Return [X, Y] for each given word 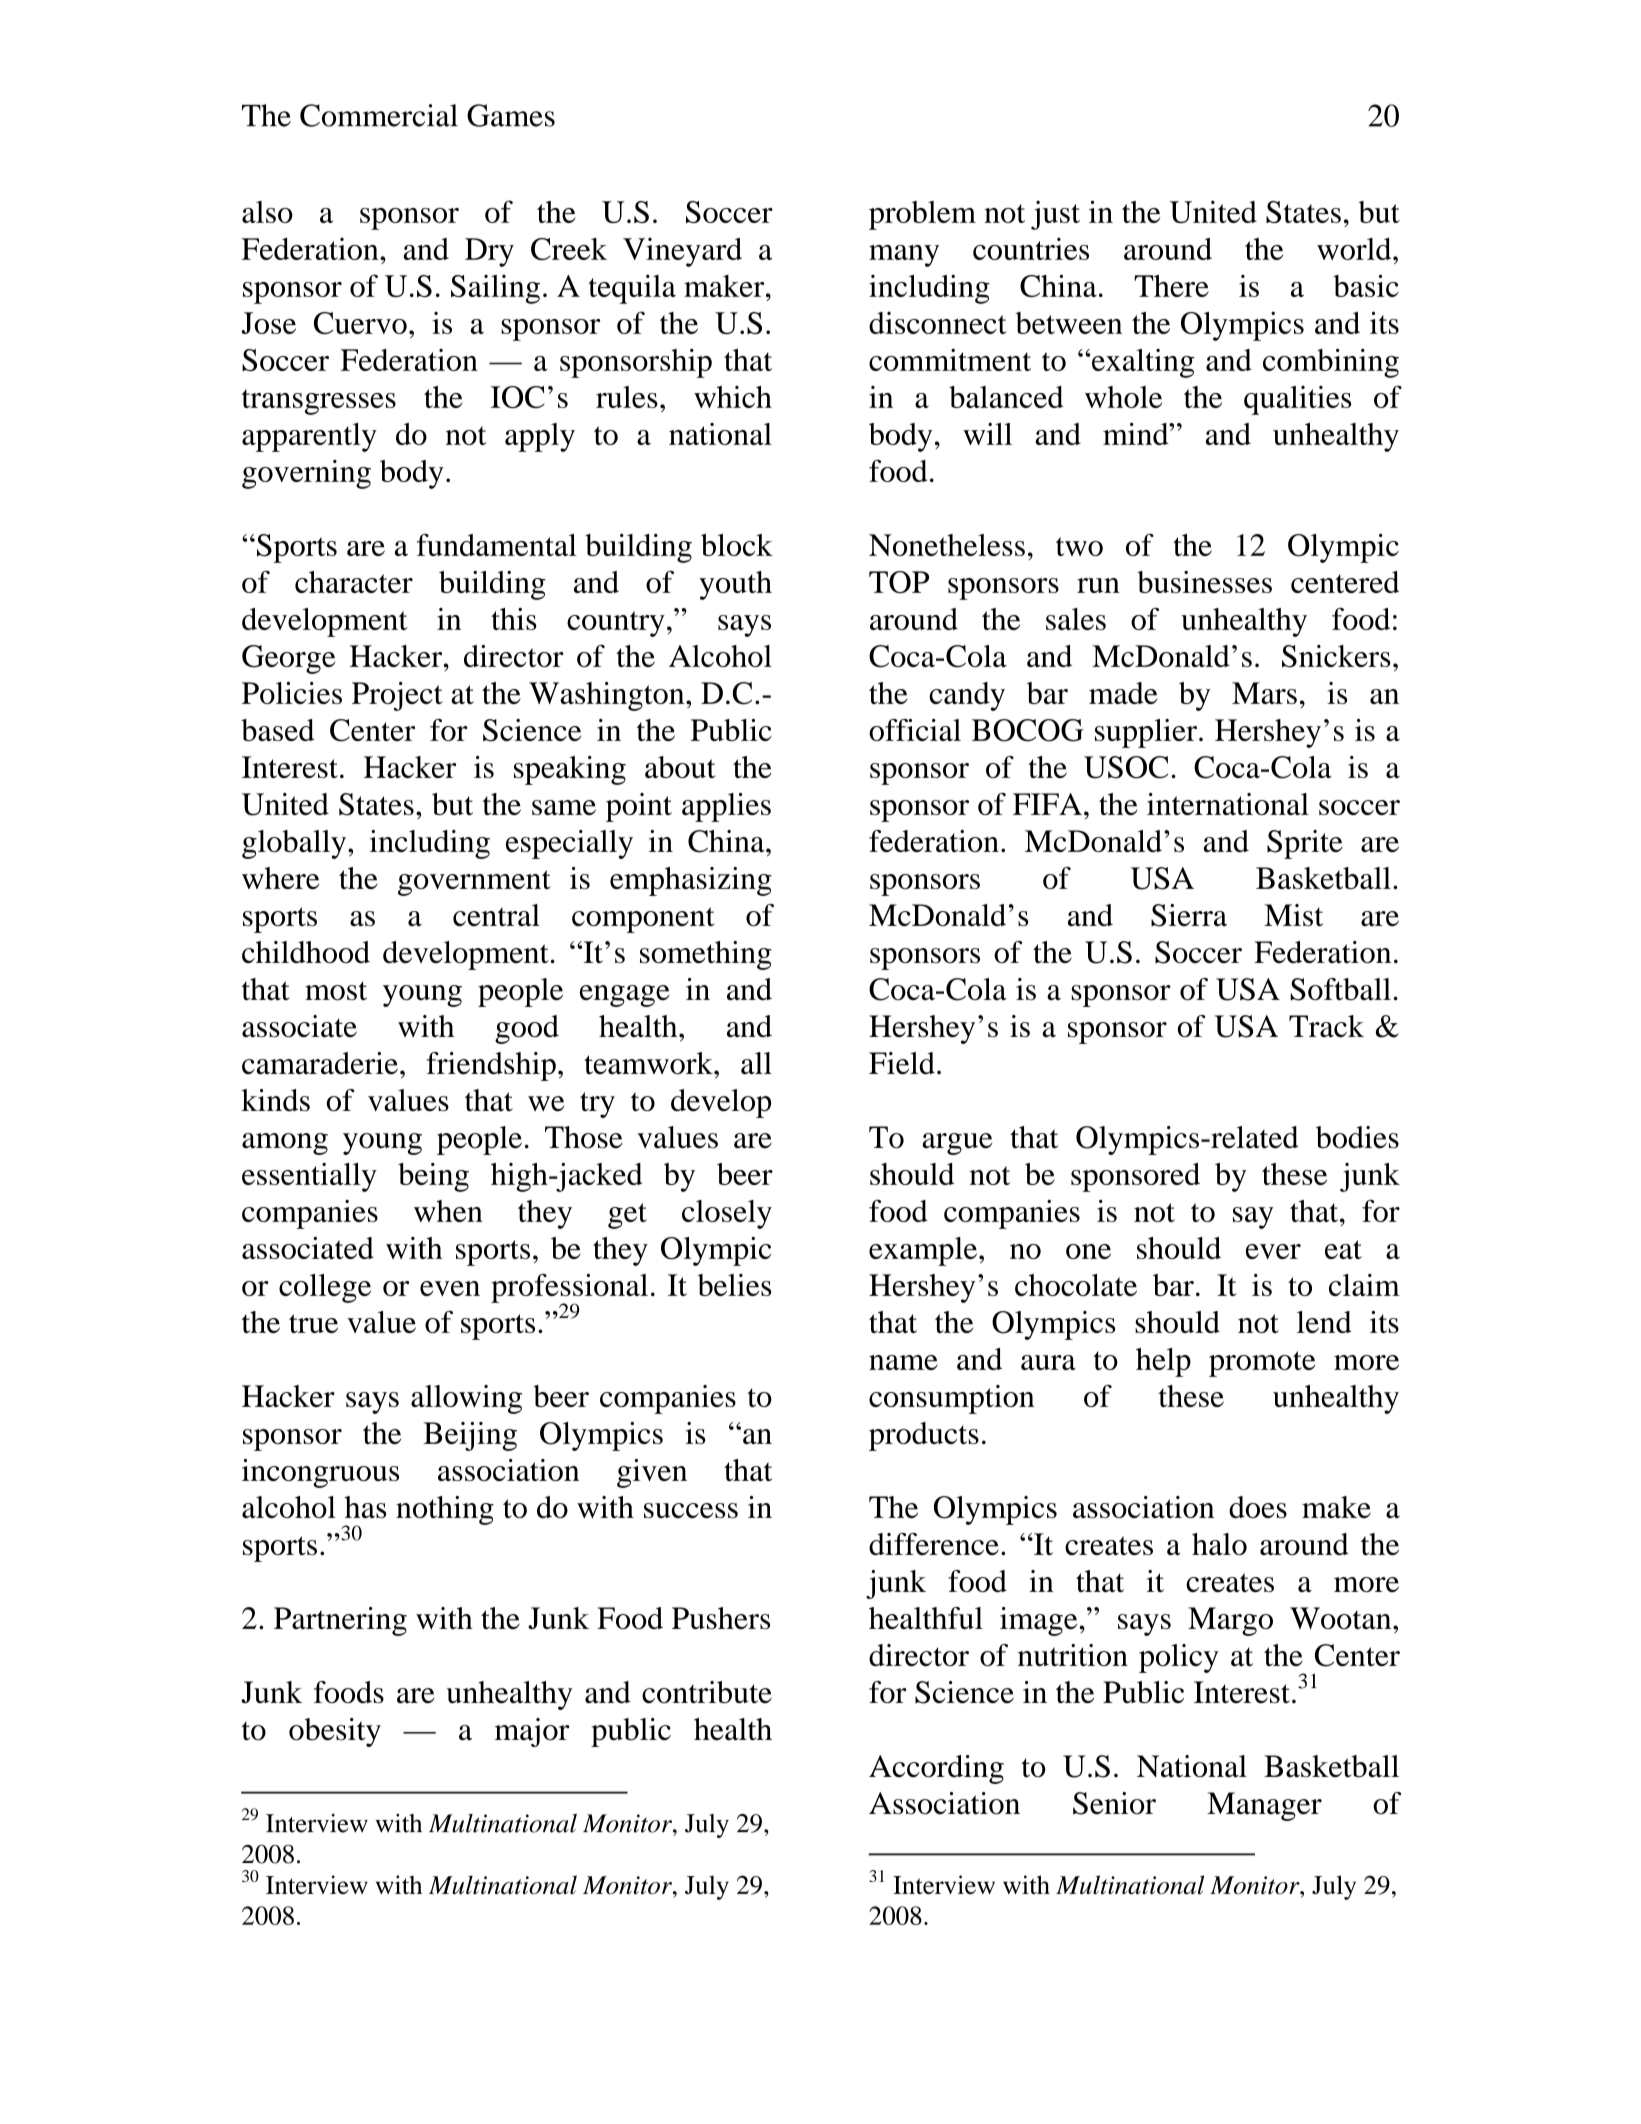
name [903, 1362]
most [336, 991]
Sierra [1189, 915]
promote [1262, 1364]
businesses [1204, 582]
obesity [335, 1732]
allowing [466, 1399]
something [706, 955]
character [354, 582]
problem [922, 215]
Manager [1264, 1806]
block [737, 545]
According [936, 1769]
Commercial [379, 115]
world [1355, 249]
